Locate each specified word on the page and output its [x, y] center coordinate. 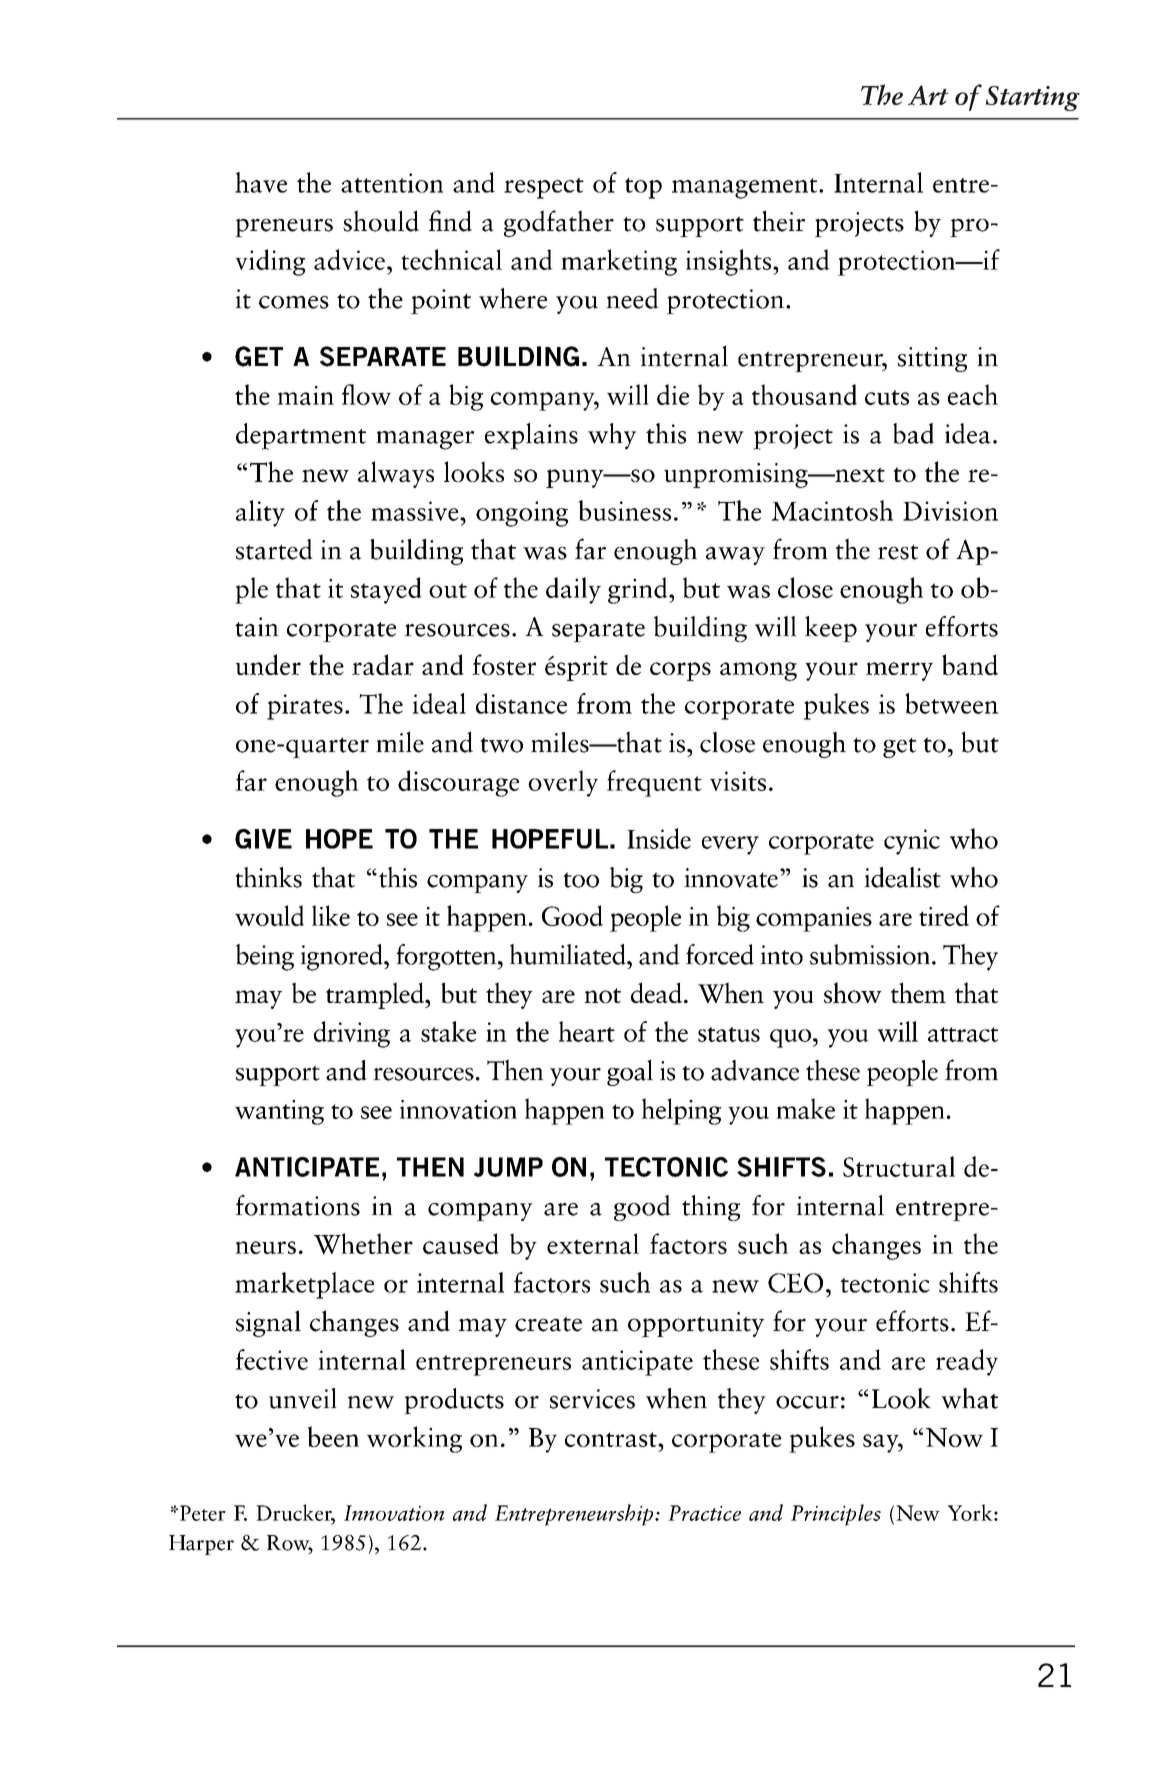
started [274, 549]
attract [963, 1034]
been [333, 1436]
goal [630, 1072]
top [643, 188]
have [261, 182]
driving [352, 1034]
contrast [612, 1439]
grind [639, 590]
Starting [1033, 98]
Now [954, 1437]
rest [898, 552]
